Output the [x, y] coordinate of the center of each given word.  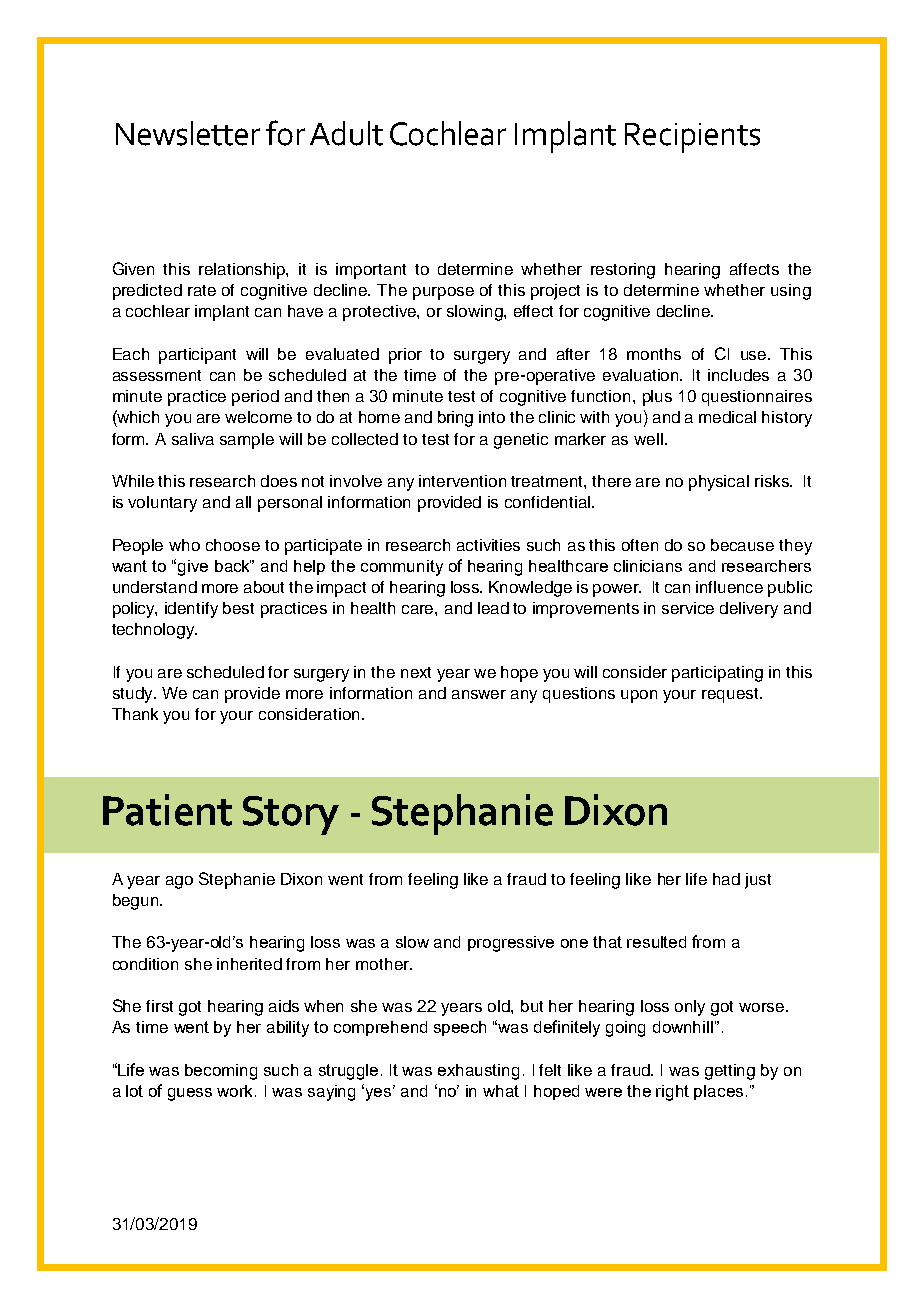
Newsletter [188, 133]
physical [719, 483]
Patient [167, 810]
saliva [193, 439]
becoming [221, 1072]
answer [479, 694]
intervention [462, 481]
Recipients [692, 138]
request [731, 695]
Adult [346, 133]
